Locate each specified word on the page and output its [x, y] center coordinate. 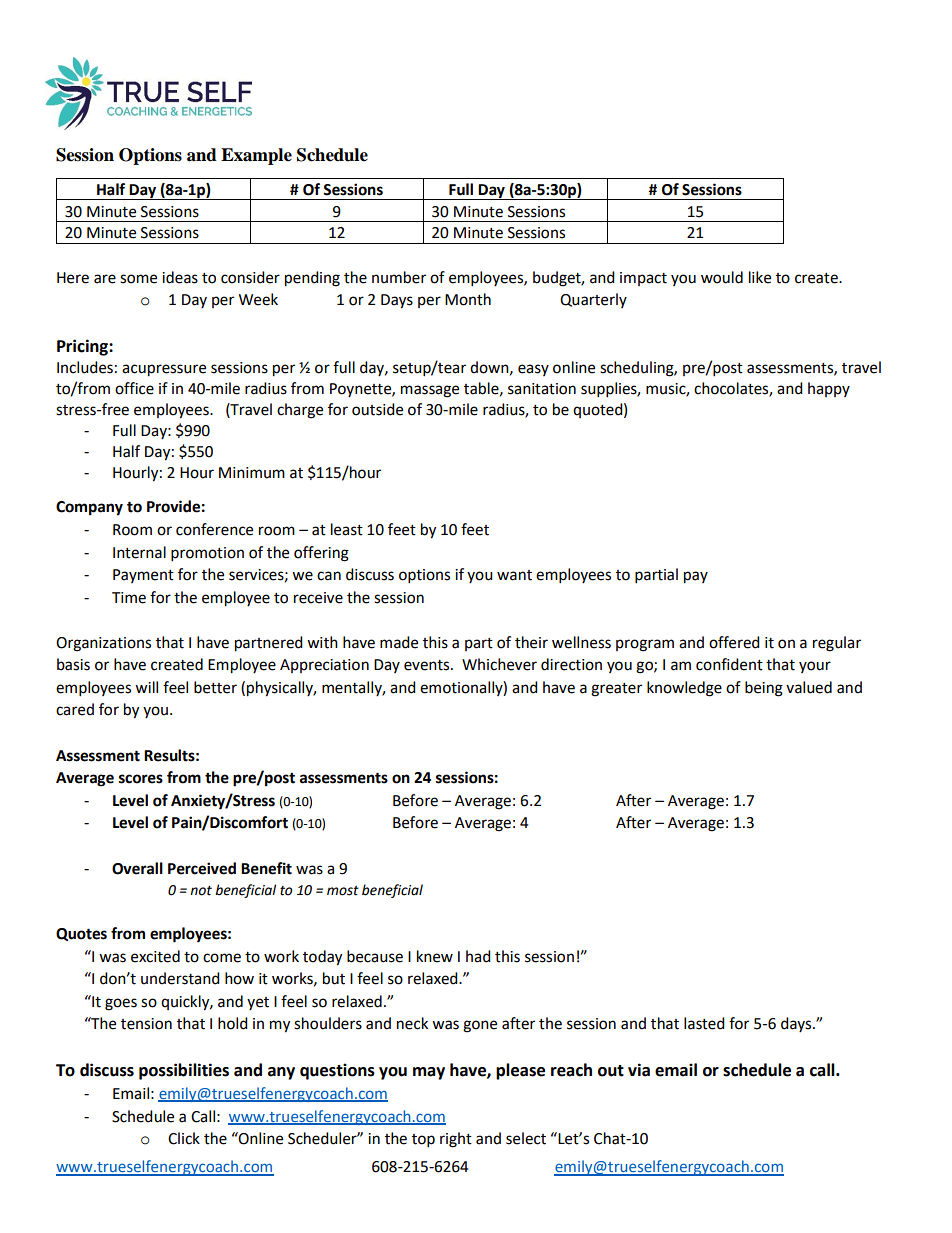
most [343, 891]
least [347, 529]
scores [141, 779]
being [764, 689]
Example [256, 156]
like [760, 277]
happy [829, 389]
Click [184, 1138]
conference [214, 529]
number [399, 277]
